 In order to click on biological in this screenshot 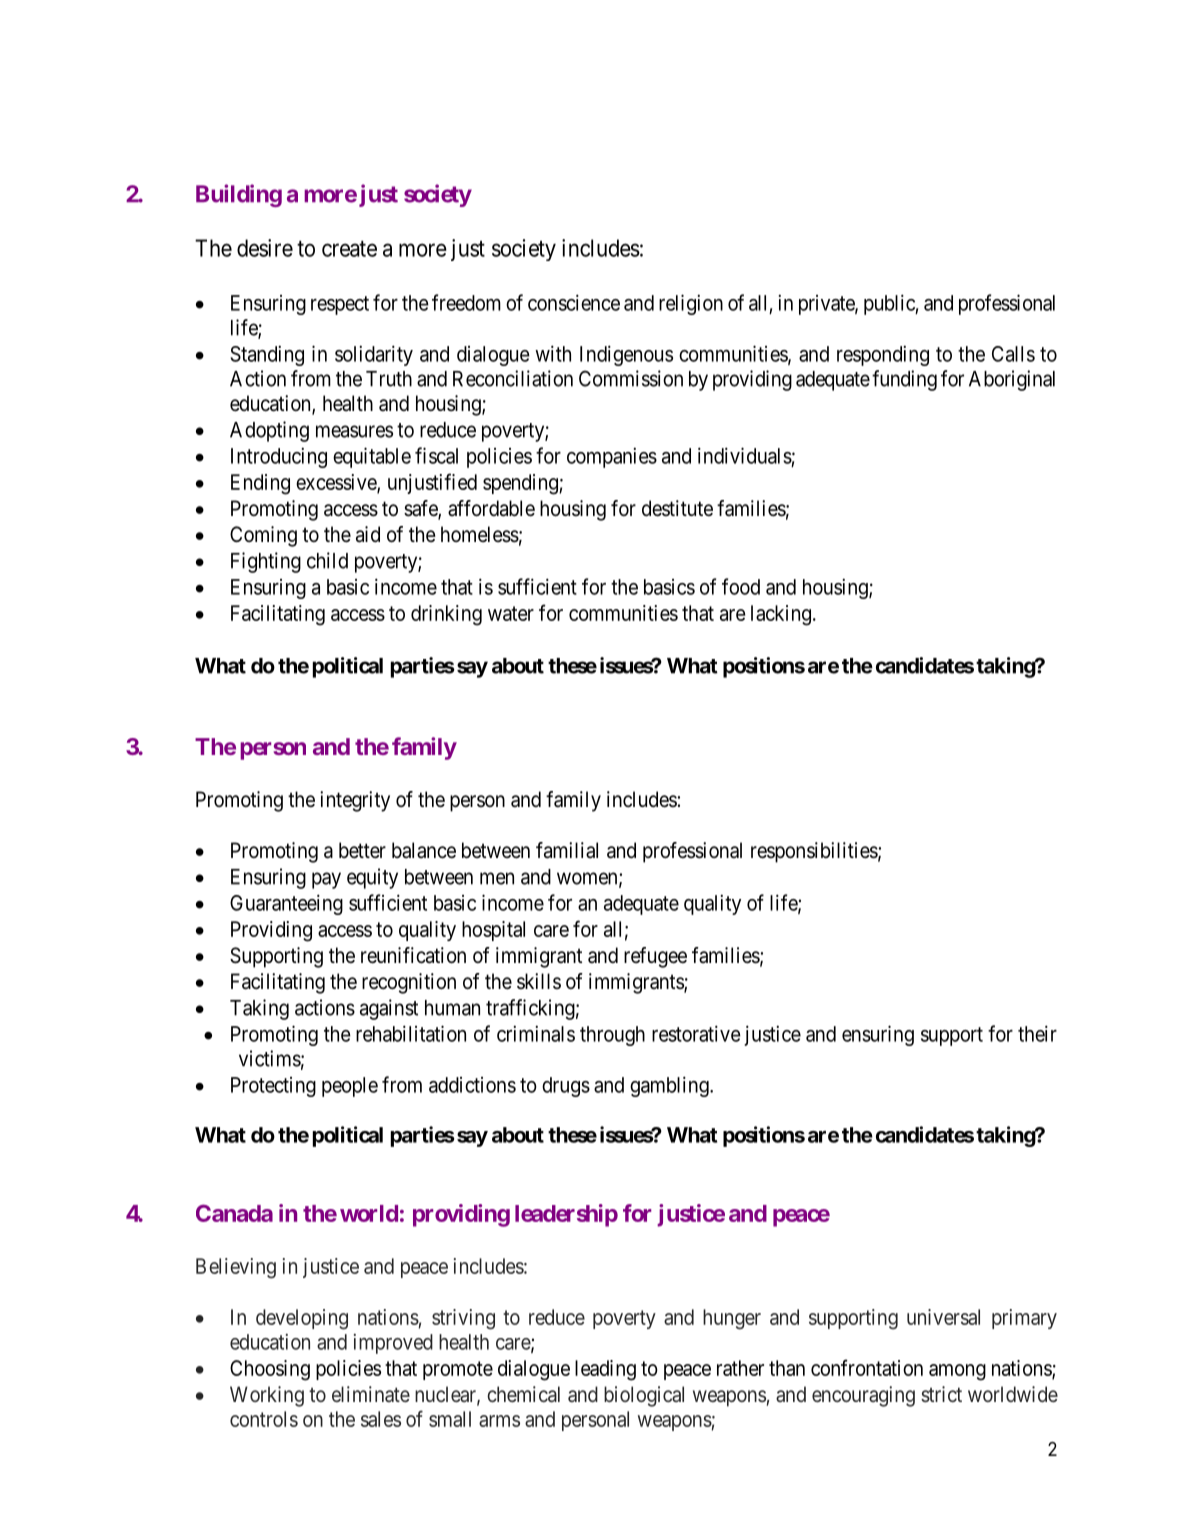, I will do `click(644, 1396)`.
